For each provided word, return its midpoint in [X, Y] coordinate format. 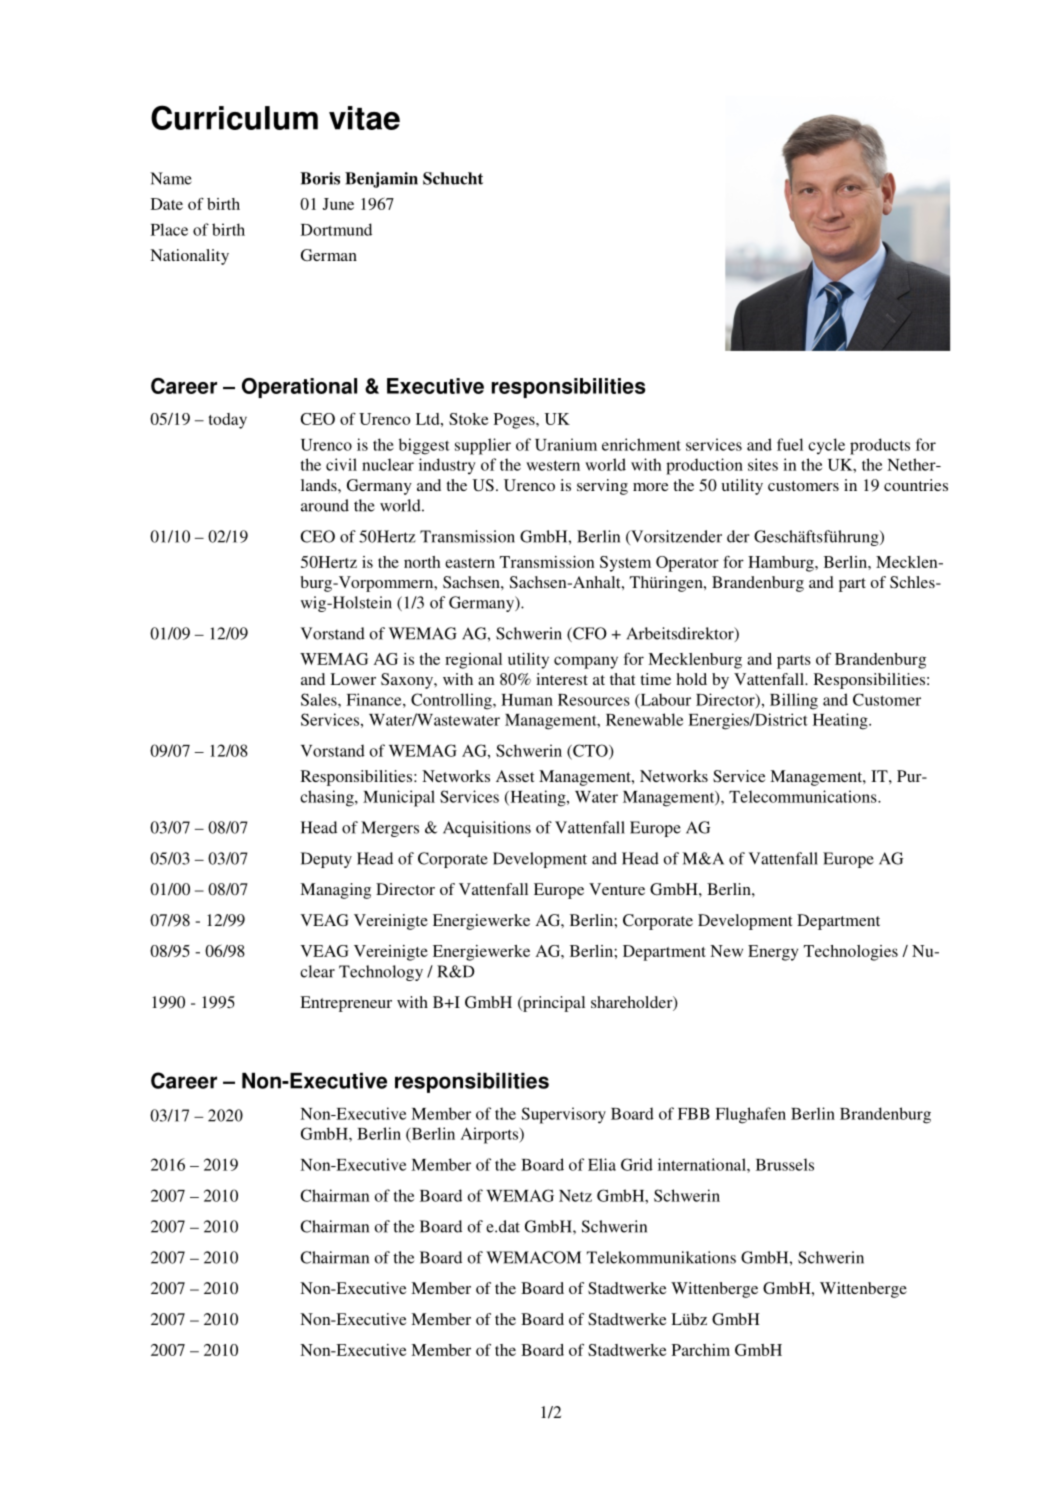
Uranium [566, 444]
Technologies [851, 953]
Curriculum [234, 117]
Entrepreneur [346, 1004]
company [586, 662]
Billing [794, 701]
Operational [299, 388]
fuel [790, 444]
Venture [617, 889]
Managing [335, 891]
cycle [826, 446]
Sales [320, 699]
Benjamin [381, 180]
